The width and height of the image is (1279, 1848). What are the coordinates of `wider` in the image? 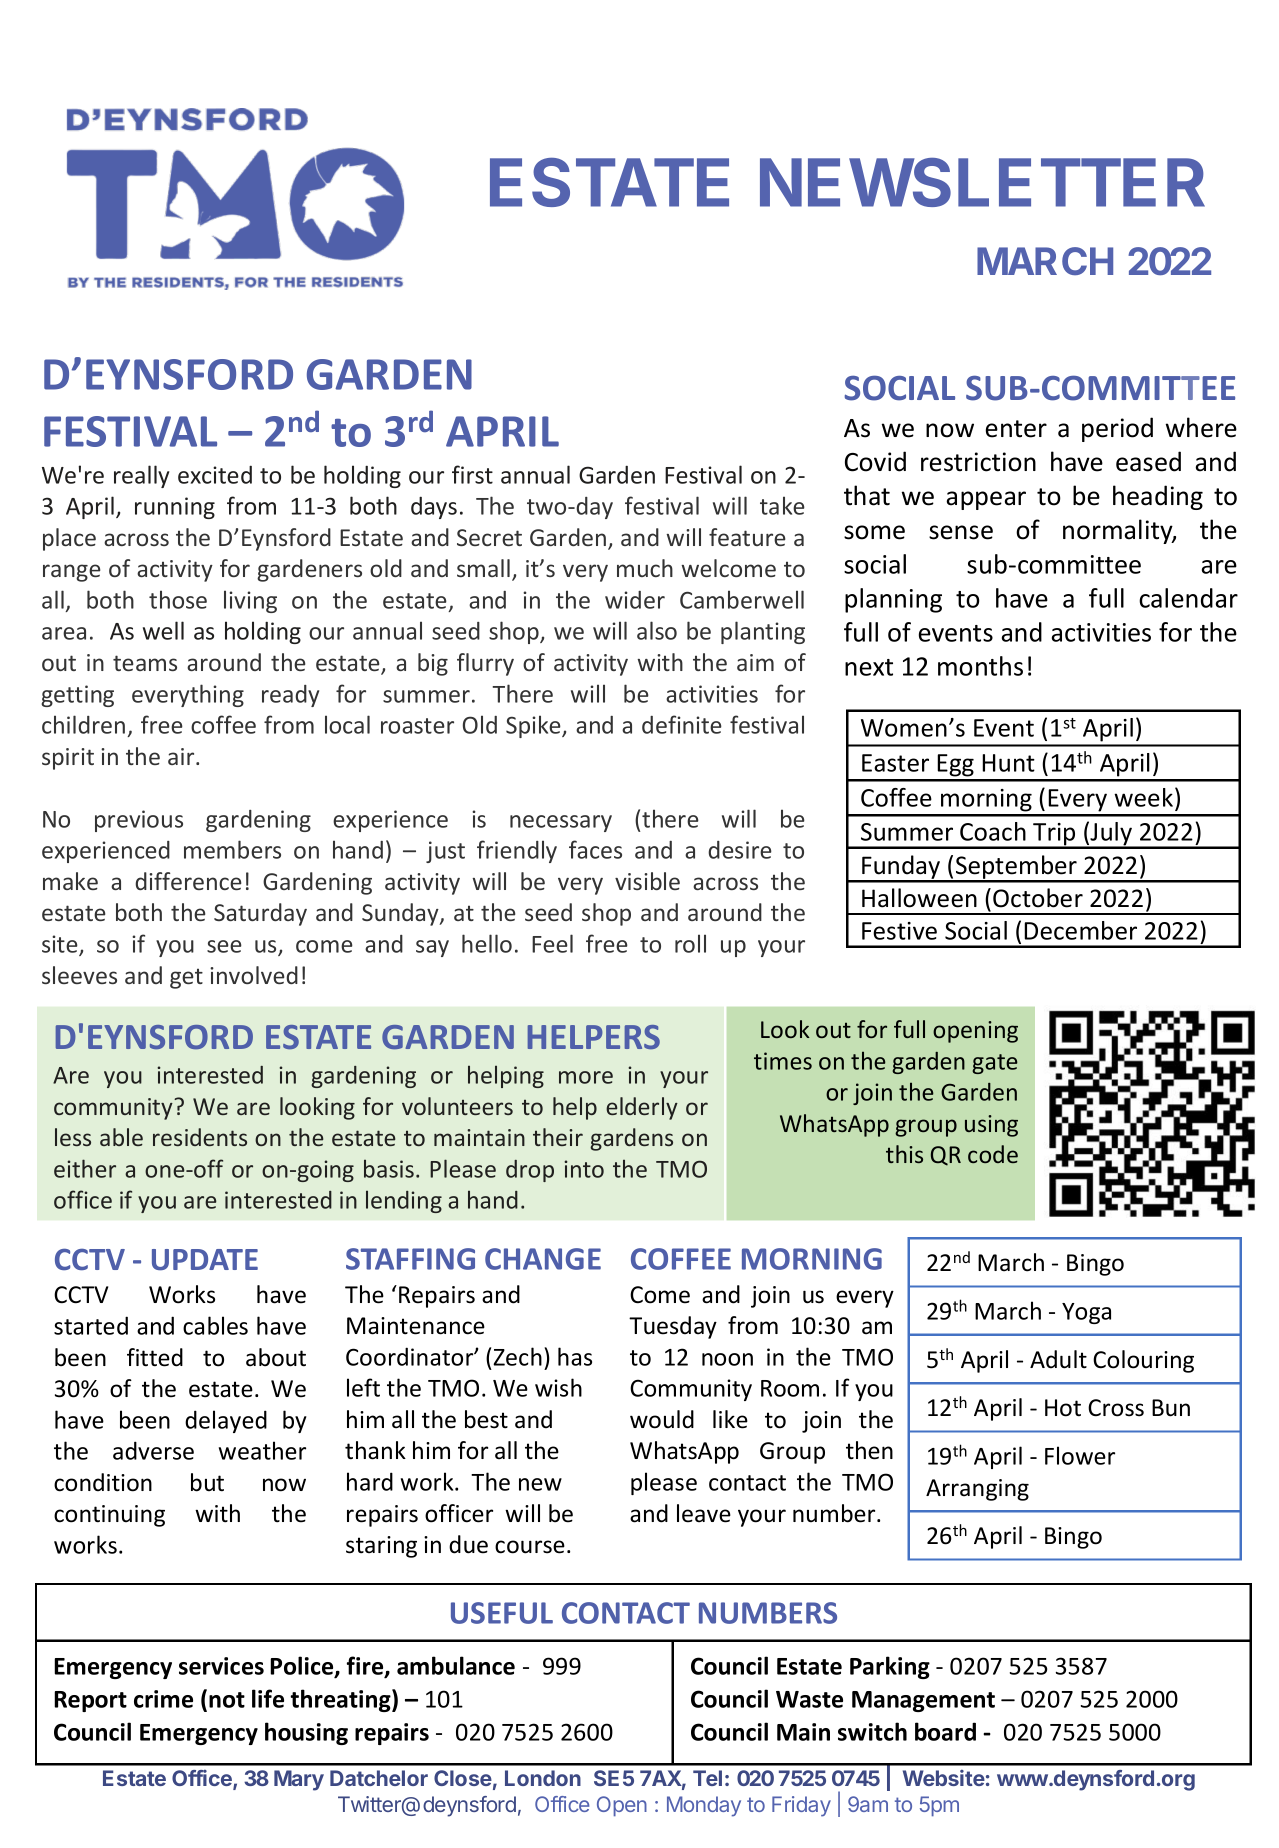 It's located at (635, 600).
